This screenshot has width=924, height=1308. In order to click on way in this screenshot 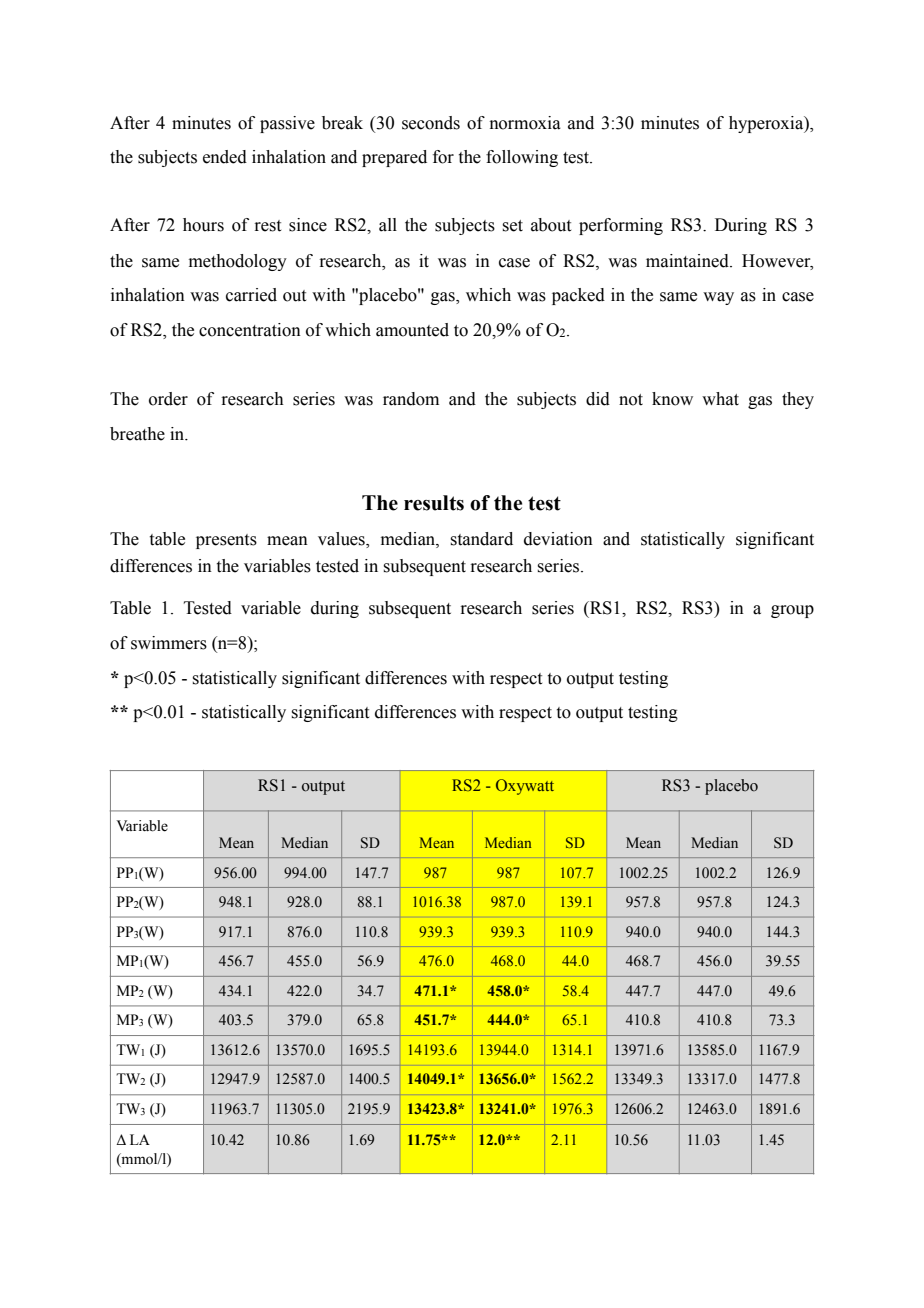, I will do `click(718, 298)`.
